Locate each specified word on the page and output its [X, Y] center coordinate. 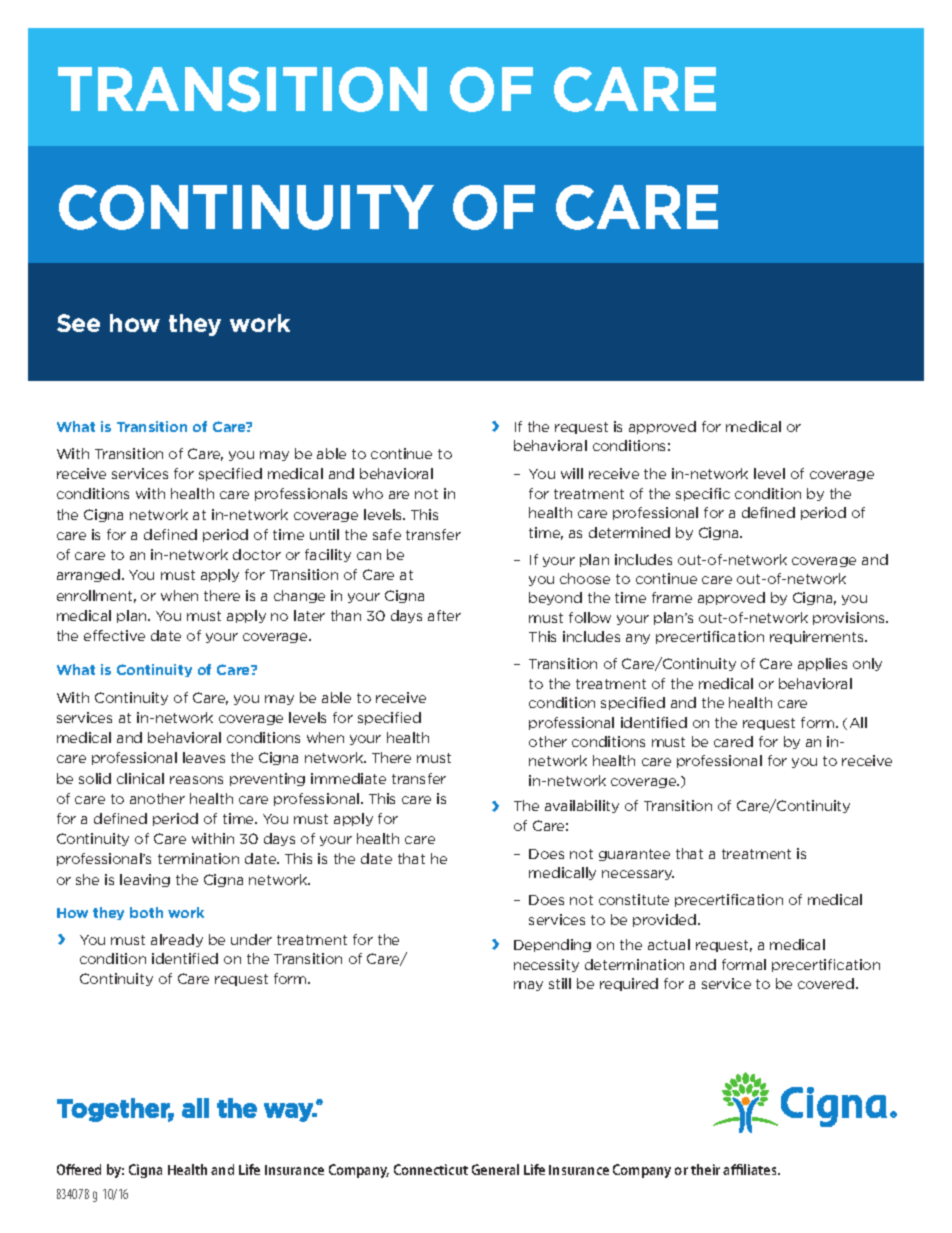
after [444, 615]
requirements [818, 637]
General [495, 1169]
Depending [552, 945]
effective [114, 635]
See [78, 323]
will [572, 473]
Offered [79, 1169]
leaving [145, 880]
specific [703, 494]
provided [664, 920]
